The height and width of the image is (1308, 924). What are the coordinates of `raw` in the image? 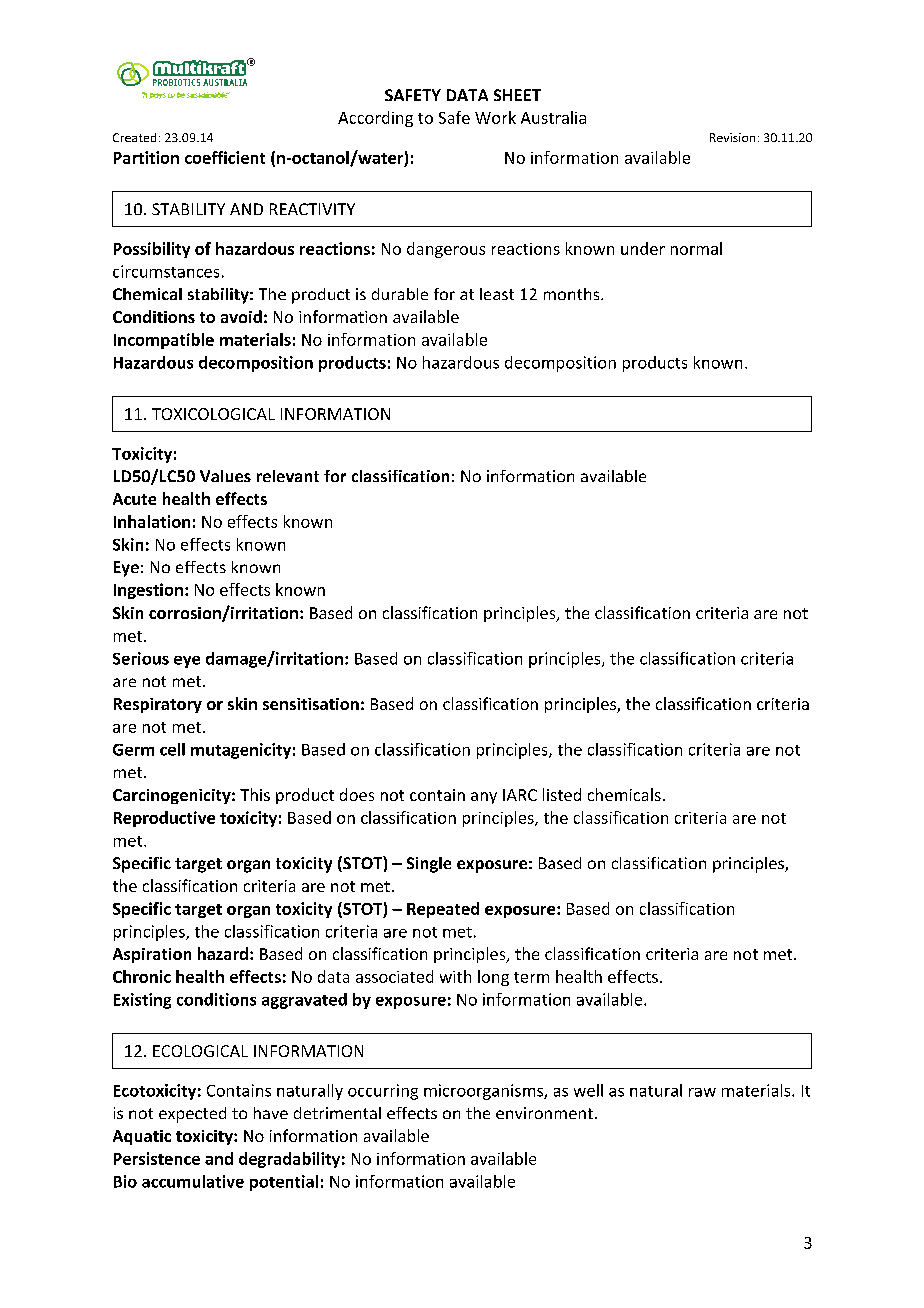 It's located at (702, 1092).
